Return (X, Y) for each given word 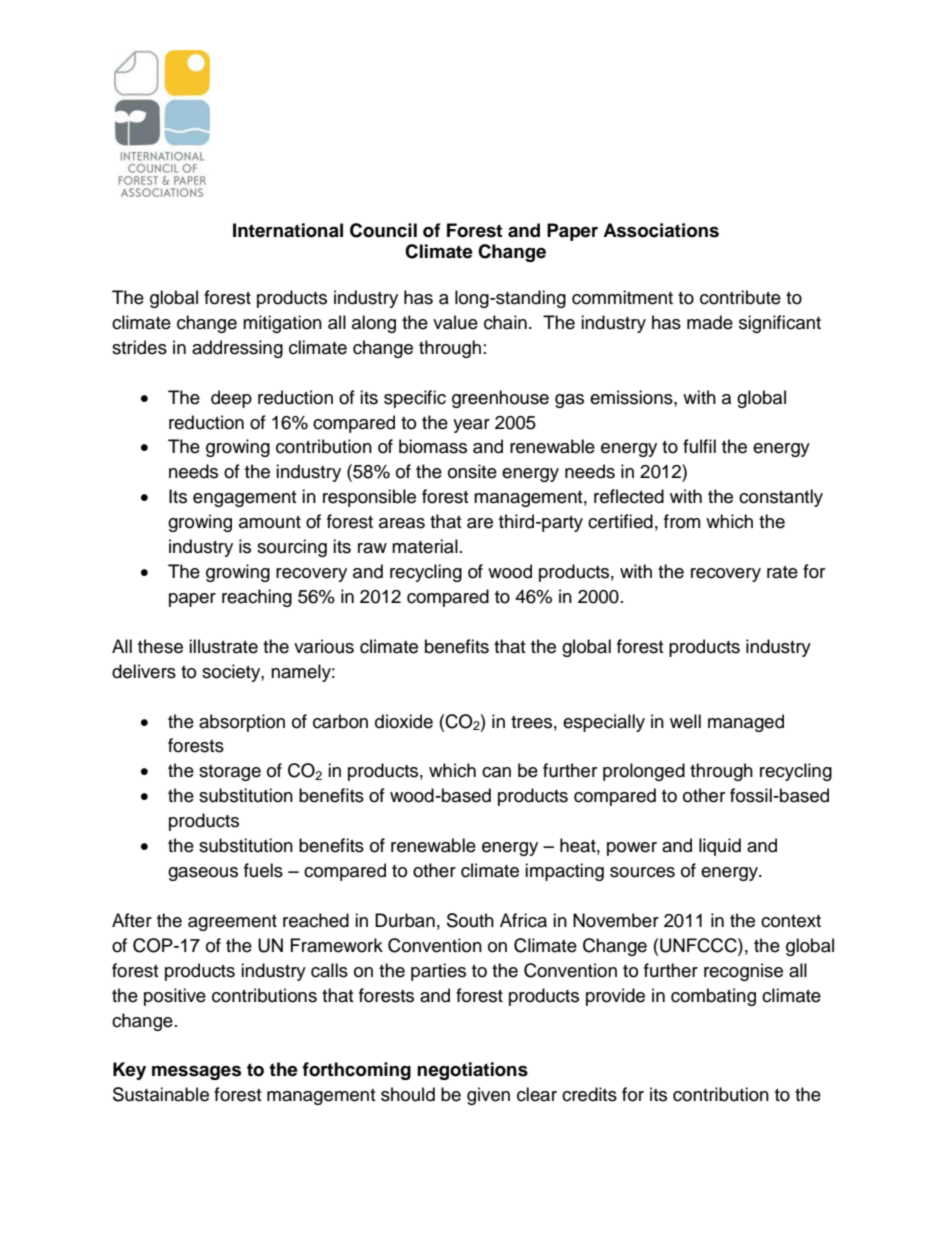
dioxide (404, 721)
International (288, 230)
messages (196, 1072)
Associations (661, 230)
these (160, 646)
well (685, 721)
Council (383, 230)
